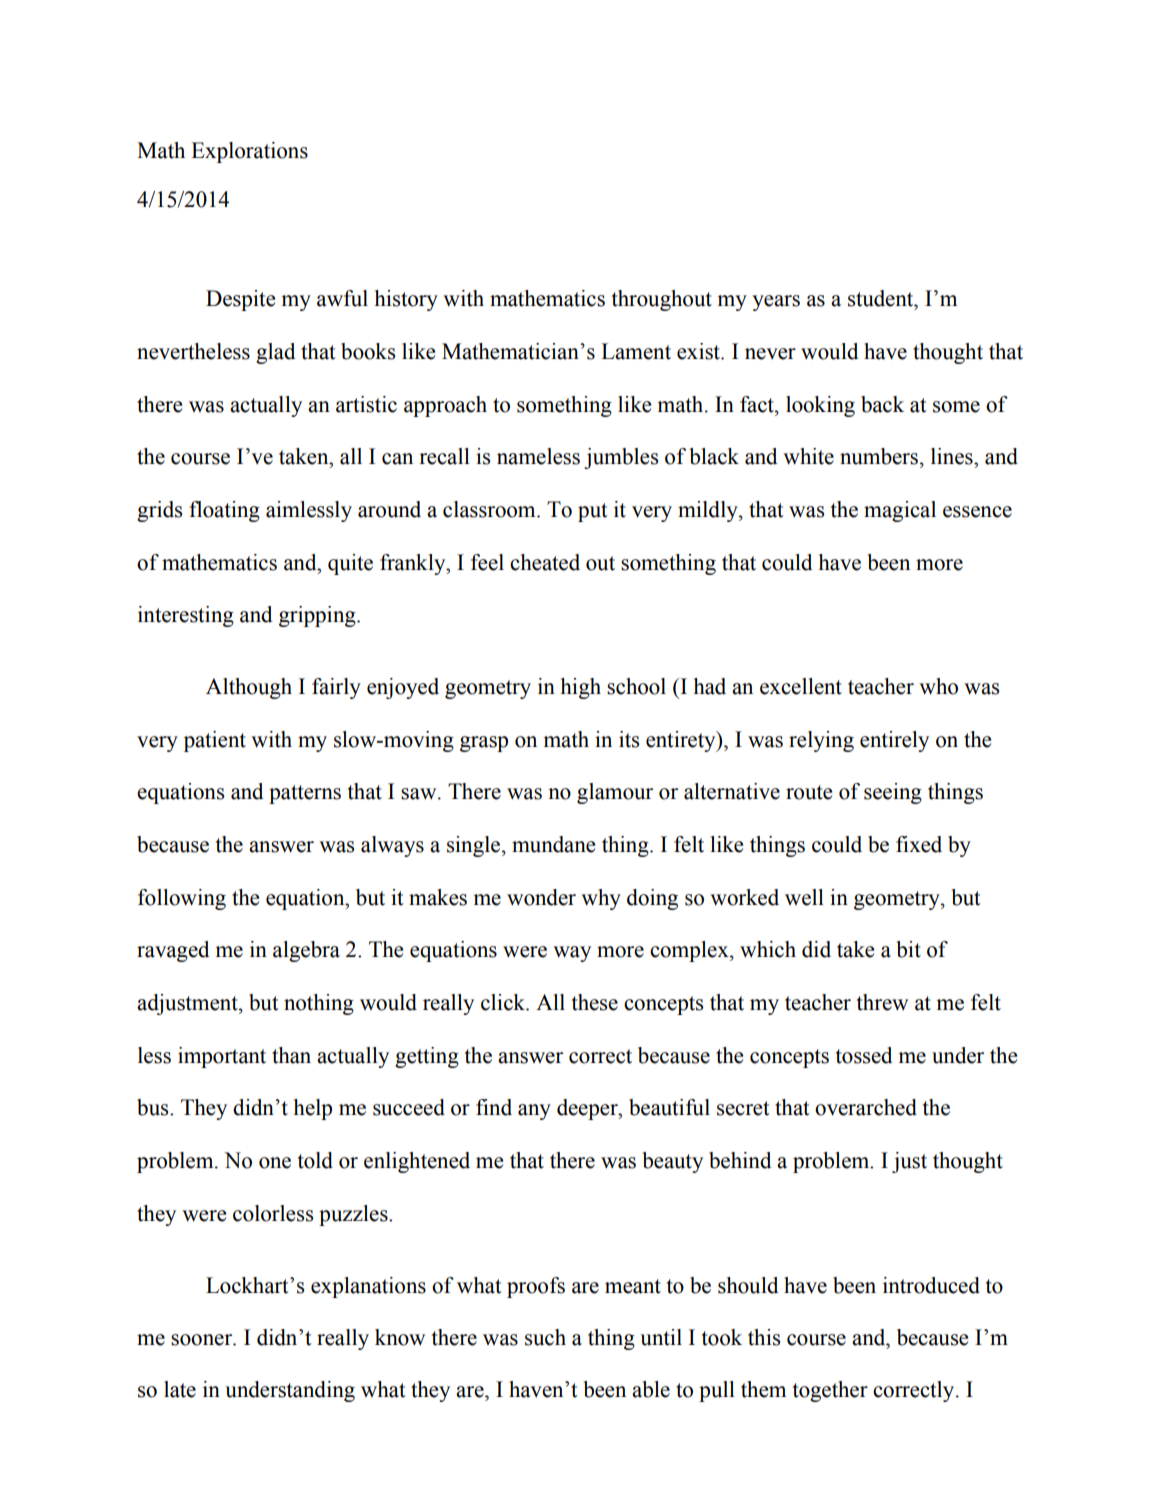 The image size is (1167, 1511). Describe the element at coordinates (776, 303) in the page. I see `years` at that location.
